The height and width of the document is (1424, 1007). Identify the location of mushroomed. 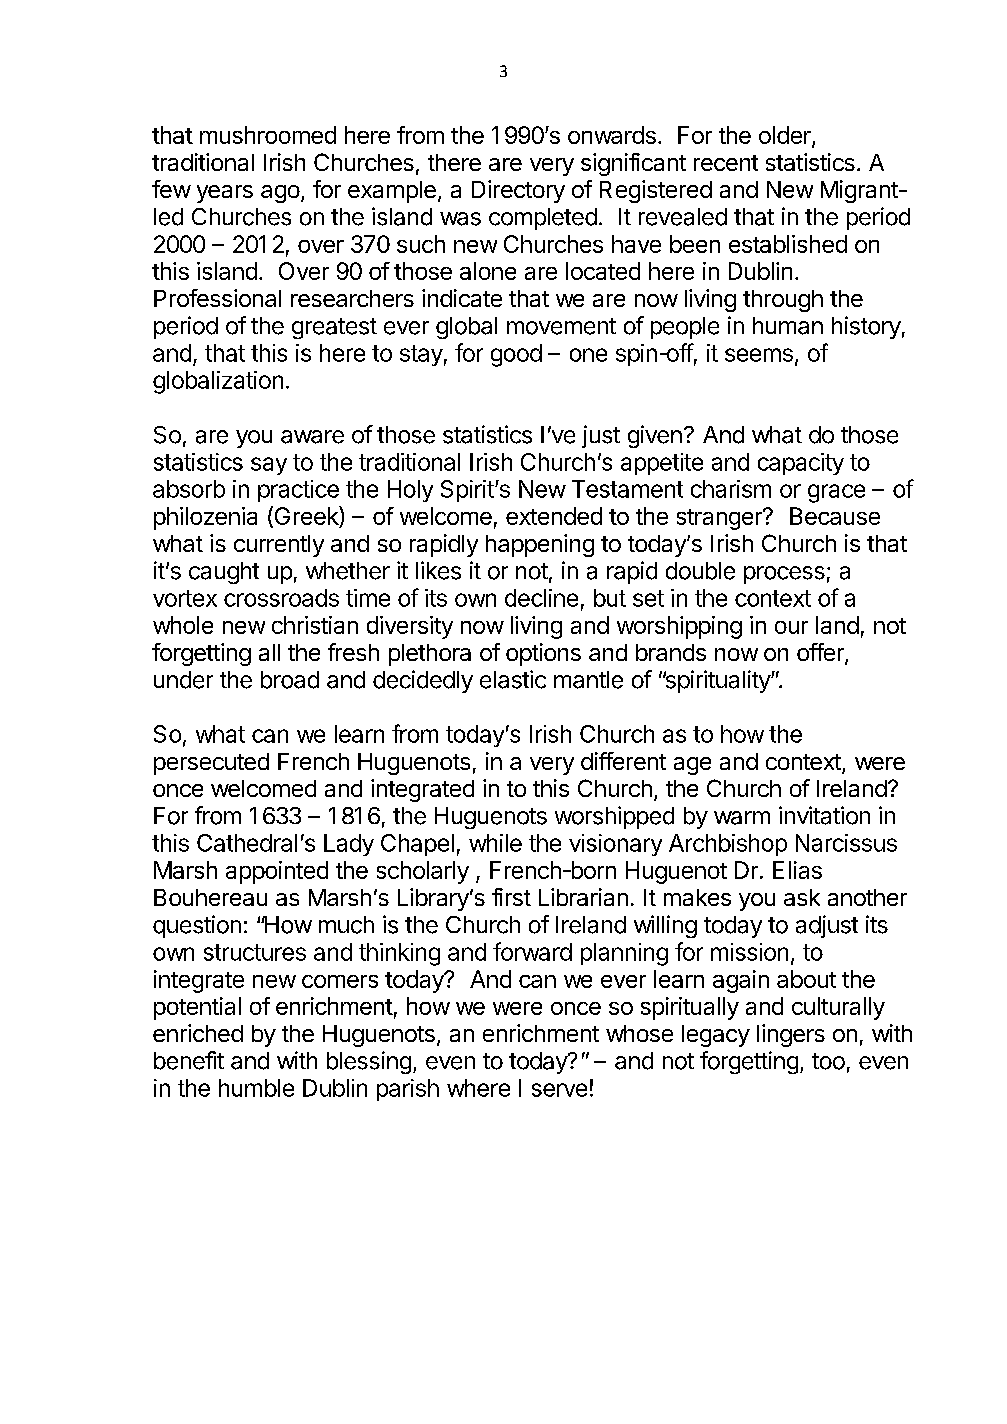
(268, 135).
